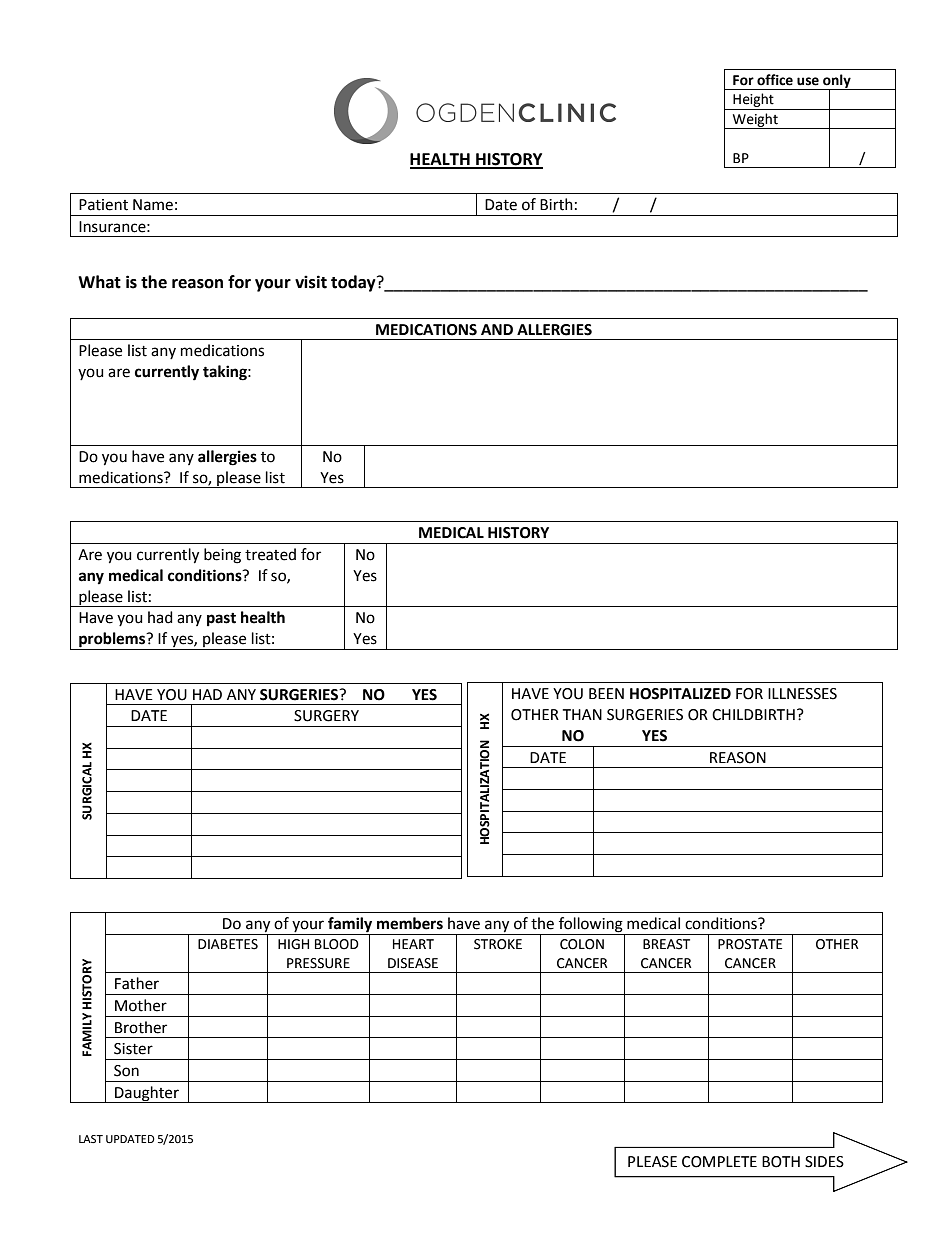 The image size is (952, 1233). Describe the element at coordinates (582, 714) in the page. I see `THAN` at that location.
